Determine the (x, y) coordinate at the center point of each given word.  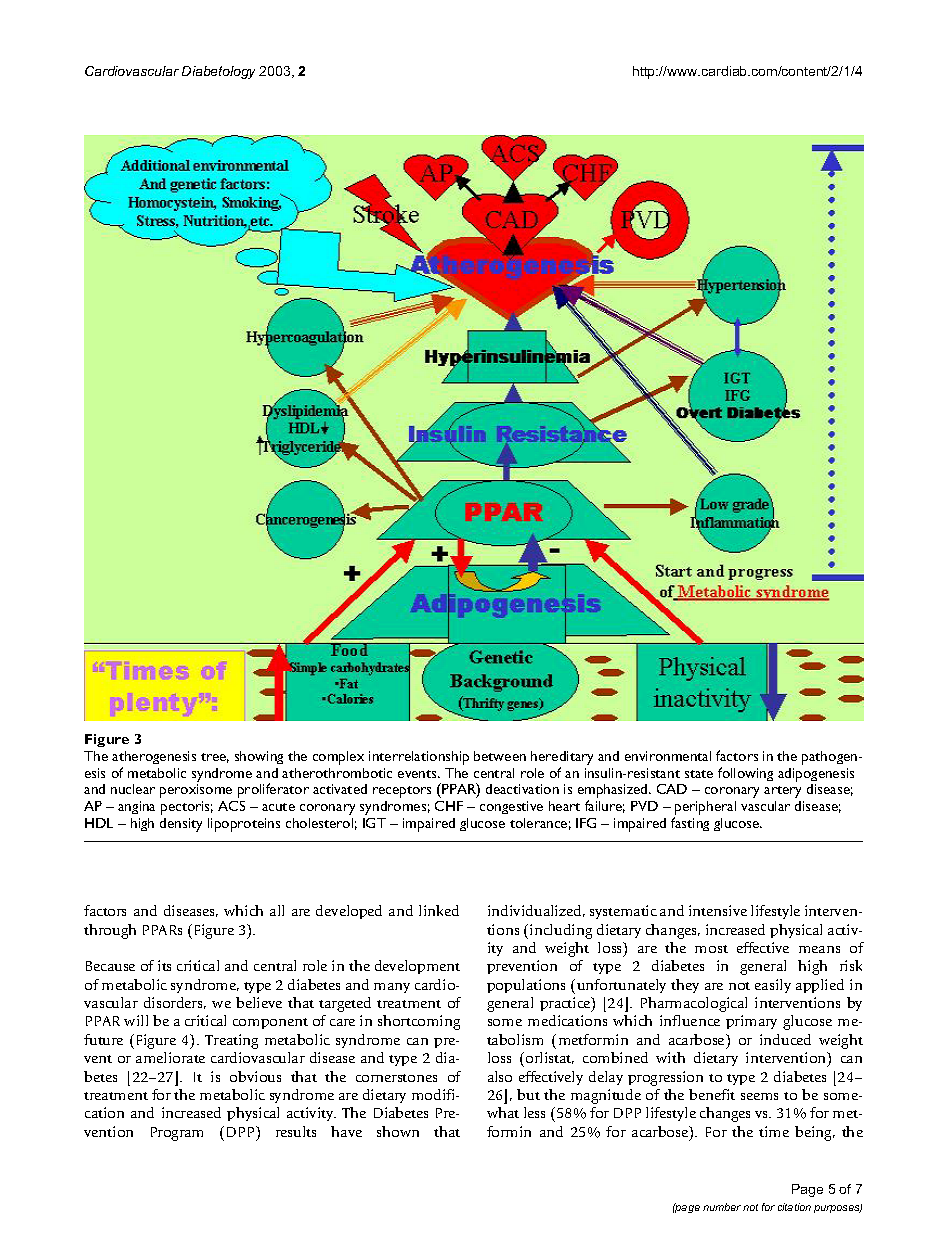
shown (398, 1131)
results (296, 1131)
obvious (255, 1076)
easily (773, 986)
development (417, 967)
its (164, 965)
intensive (718, 910)
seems (759, 1096)
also (500, 1076)
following (745, 774)
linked (439, 910)
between (500, 756)
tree (215, 758)
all (277, 910)
